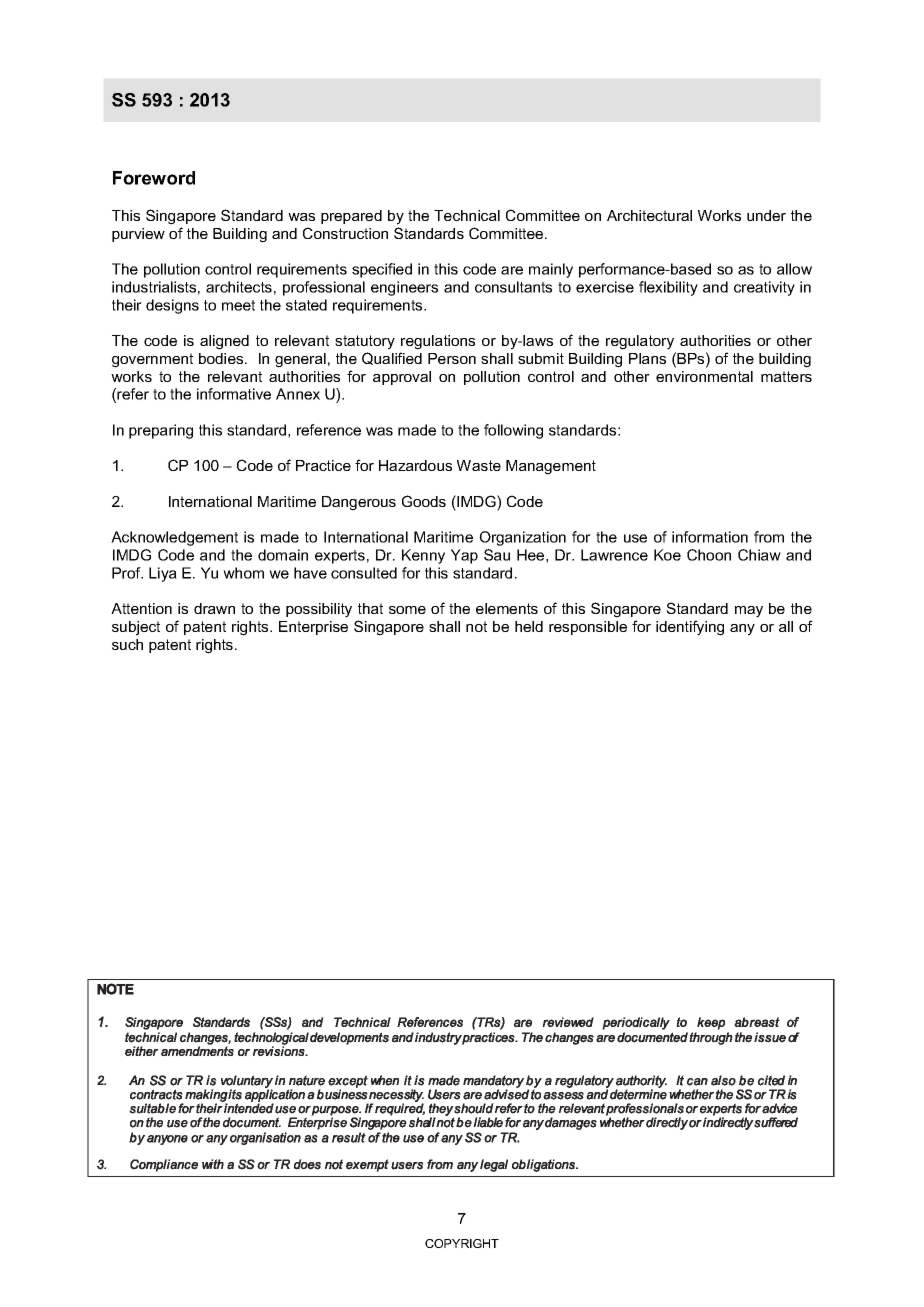 The width and height of the page is (924, 1307). I want to click on information, so click(710, 537).
